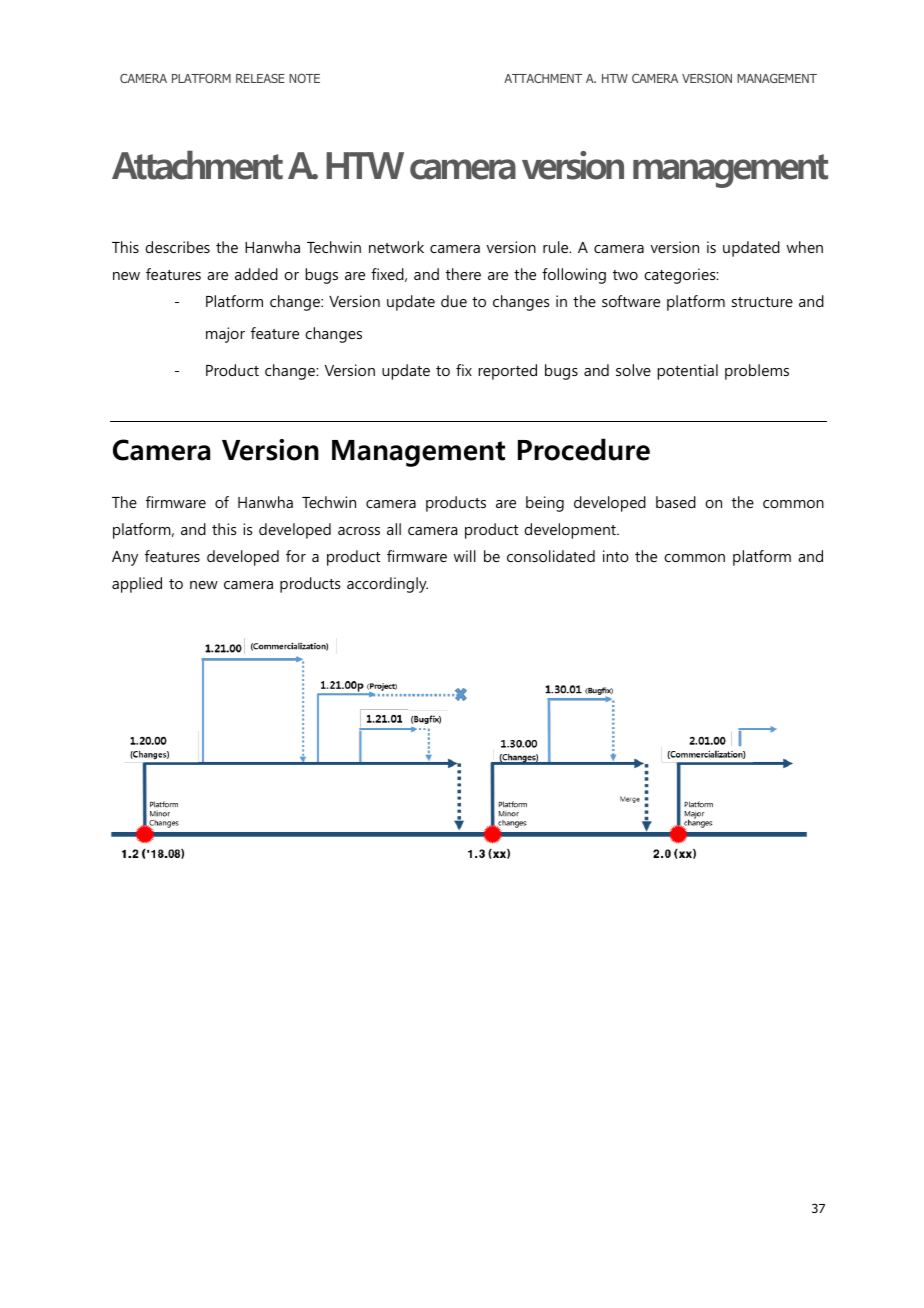 This screenshot has height=1308, width=924. Describe the element at coordinates (465, 556) in the screenshot. I see `will` at that location.
